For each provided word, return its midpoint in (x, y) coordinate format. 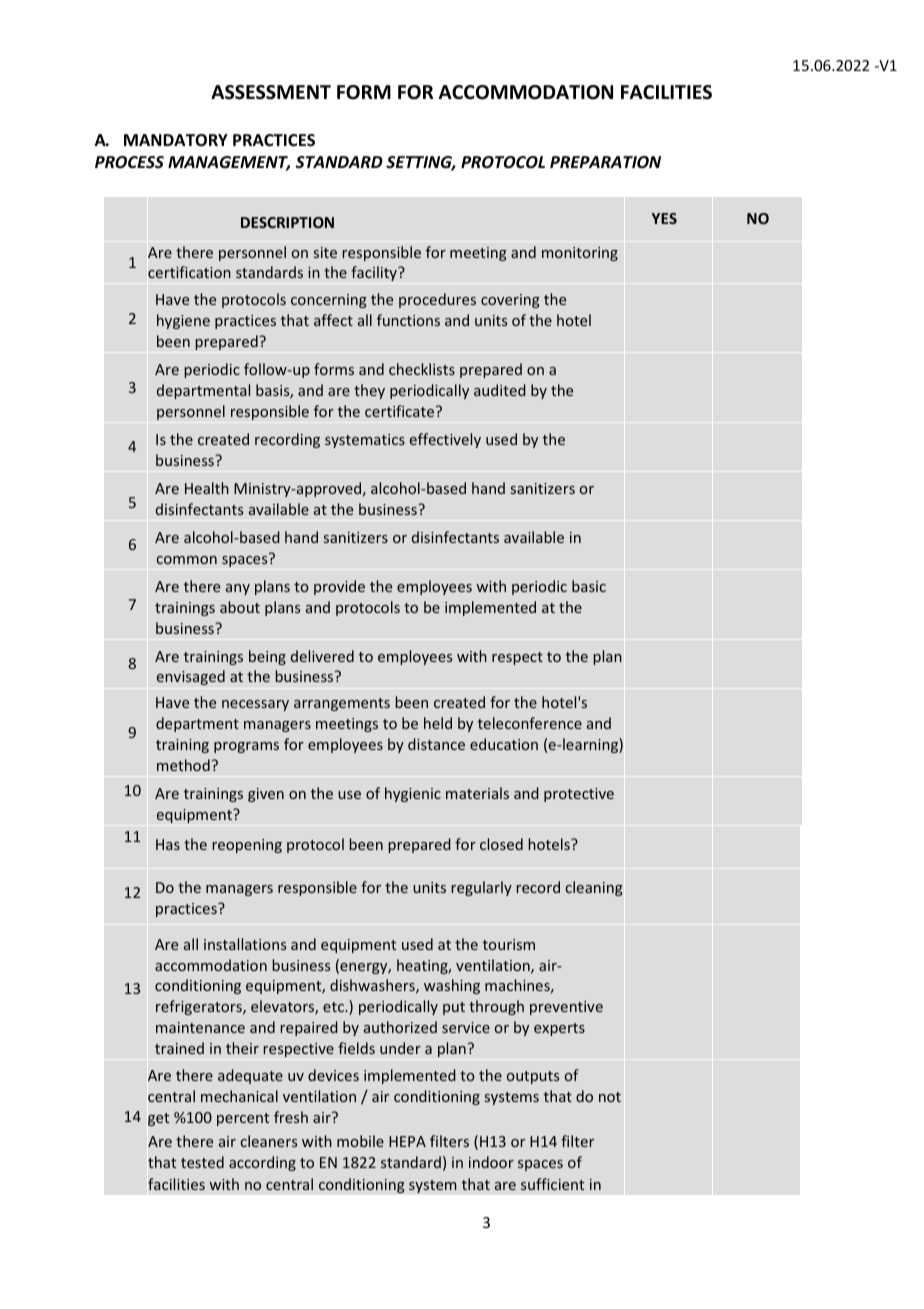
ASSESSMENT (271, 92)
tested (202, 1162)
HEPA (407, 1141)
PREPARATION (605, 162)
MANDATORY (176, 140)
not (610, 1097)
